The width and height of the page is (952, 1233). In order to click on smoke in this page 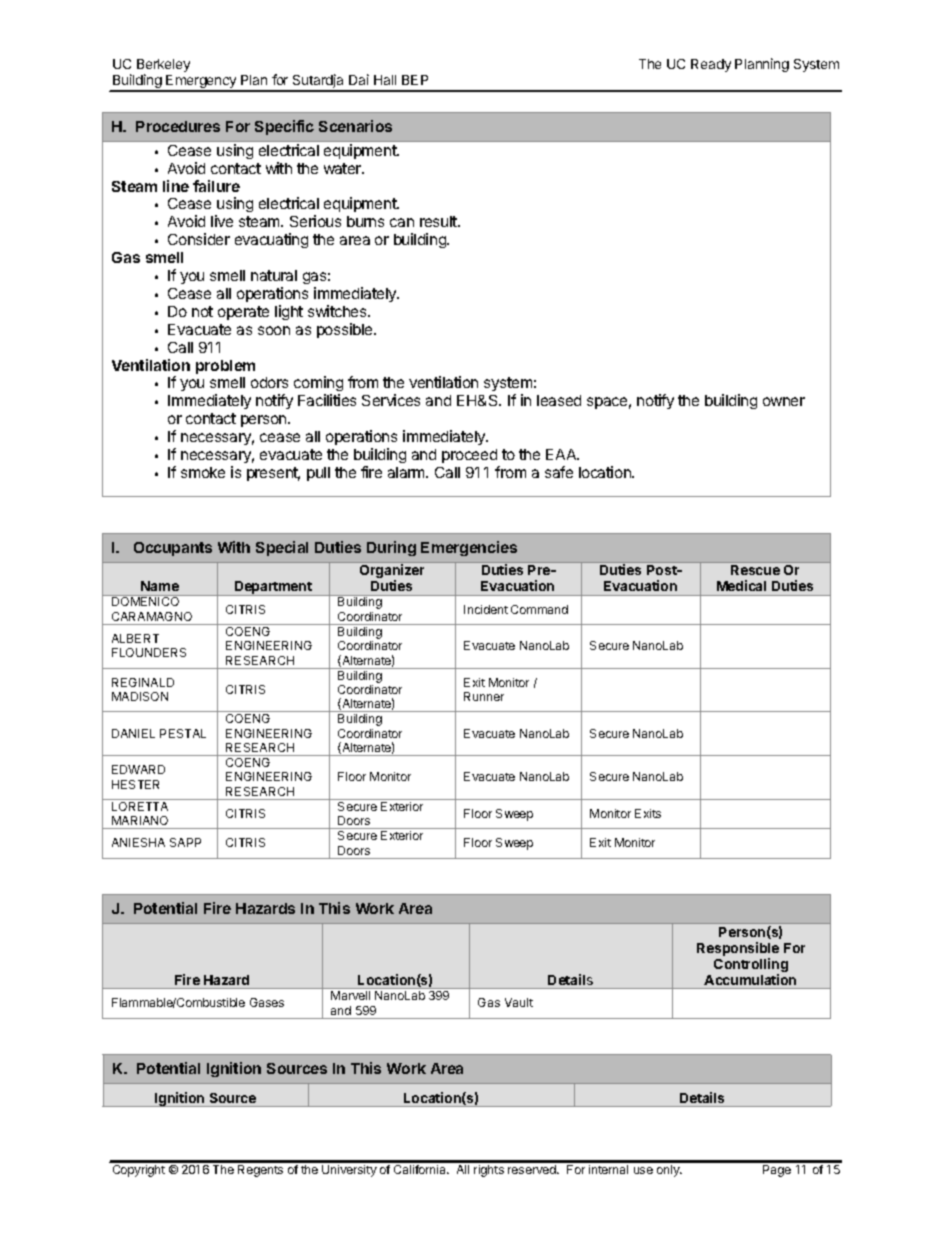, I will do `click(203, 472)`.
